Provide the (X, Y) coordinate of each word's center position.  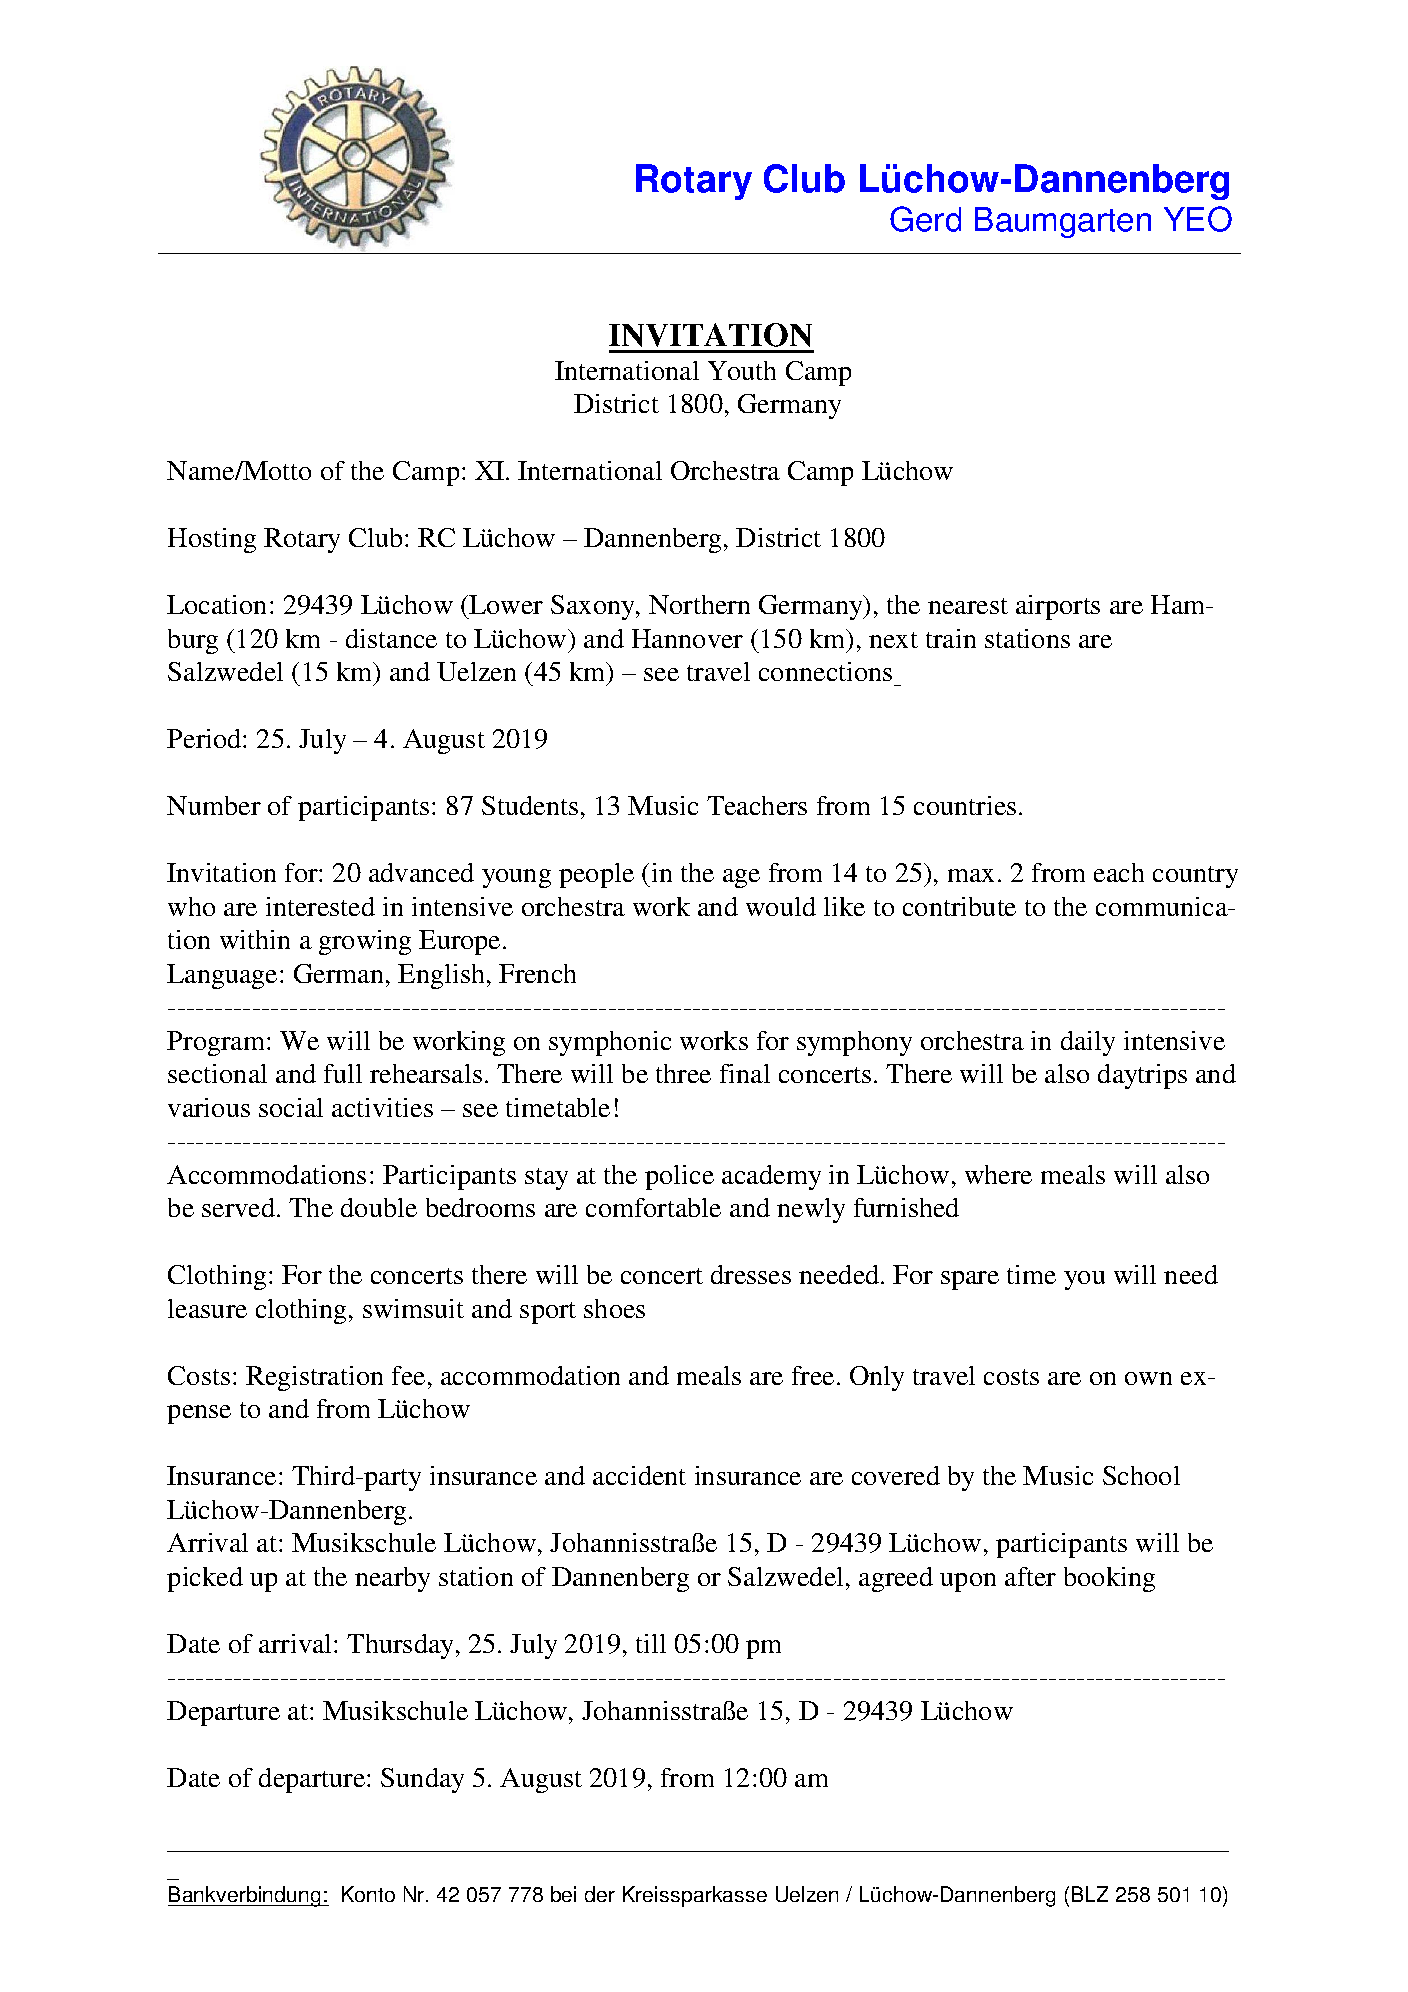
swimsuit (413, 1308)
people (596, 875)
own (1148, 1378)
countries (965, 805)
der (600, 1894)
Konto (368, 1894)
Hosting (212, 540)
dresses (751, 1274)
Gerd (925, 219)
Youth (742, 370)
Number (214, 805)
